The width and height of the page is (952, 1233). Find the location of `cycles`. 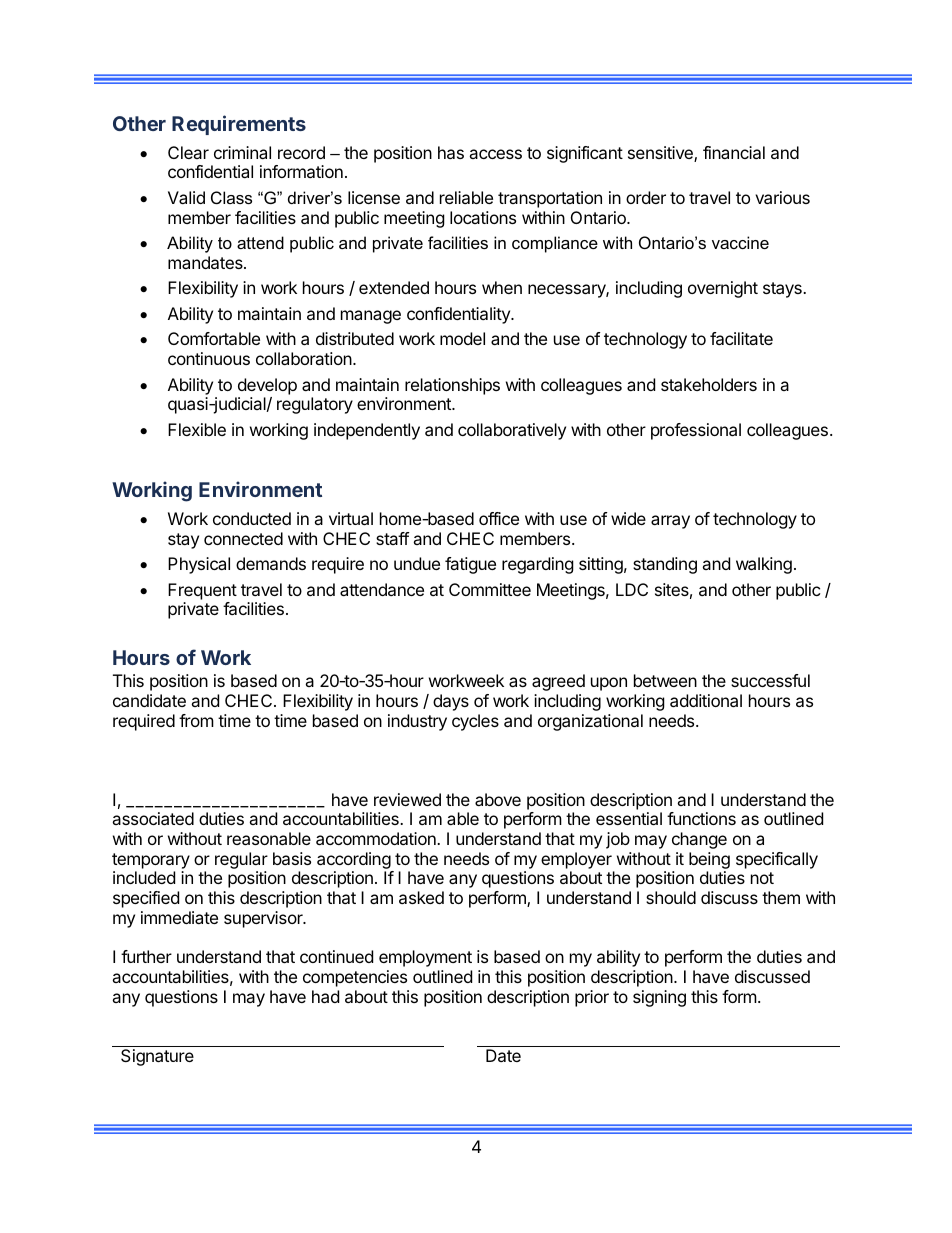

cycles is located at coordinates (475, 722).
